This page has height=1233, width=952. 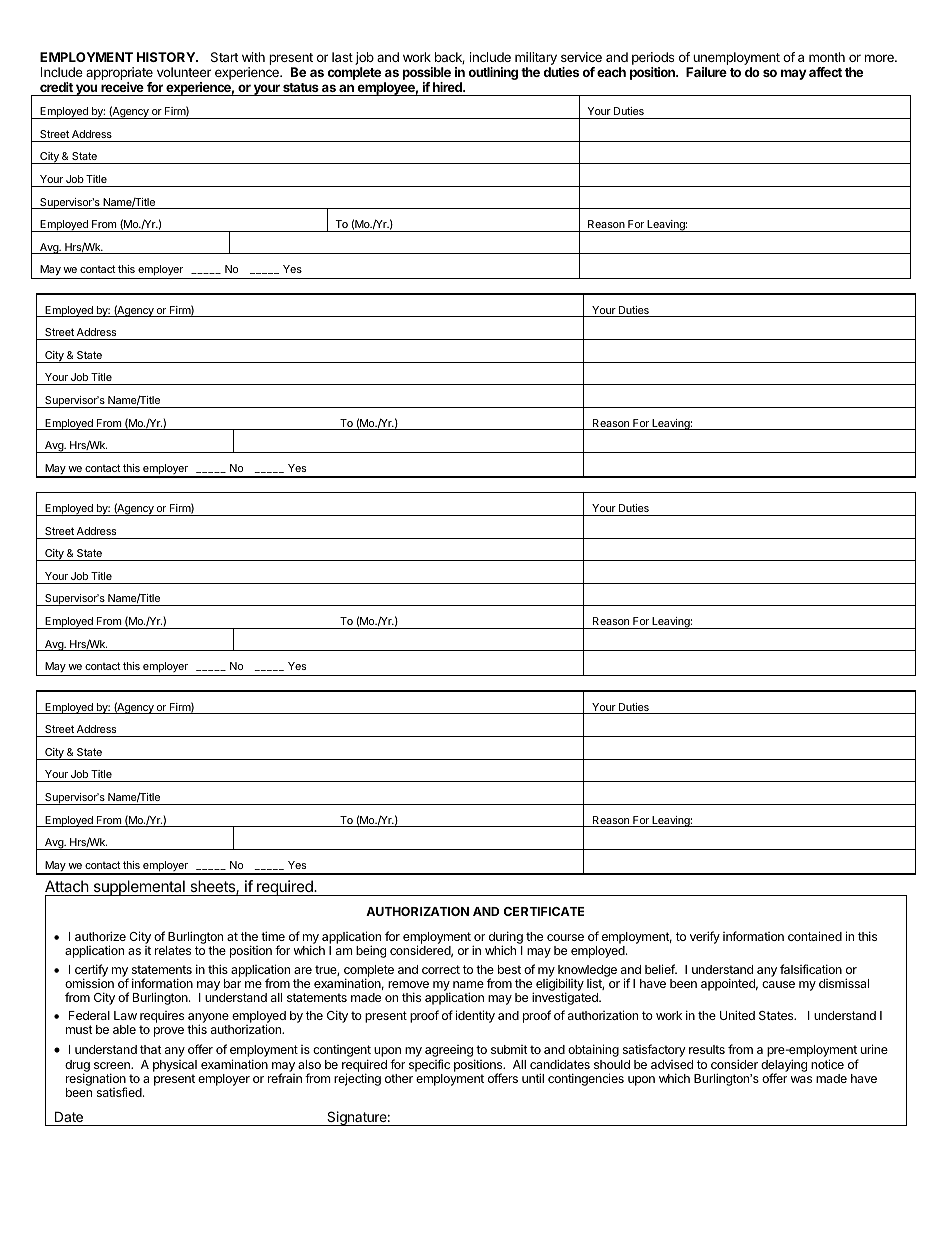 I want to click on supplemental, so click(x=139, y=888).
